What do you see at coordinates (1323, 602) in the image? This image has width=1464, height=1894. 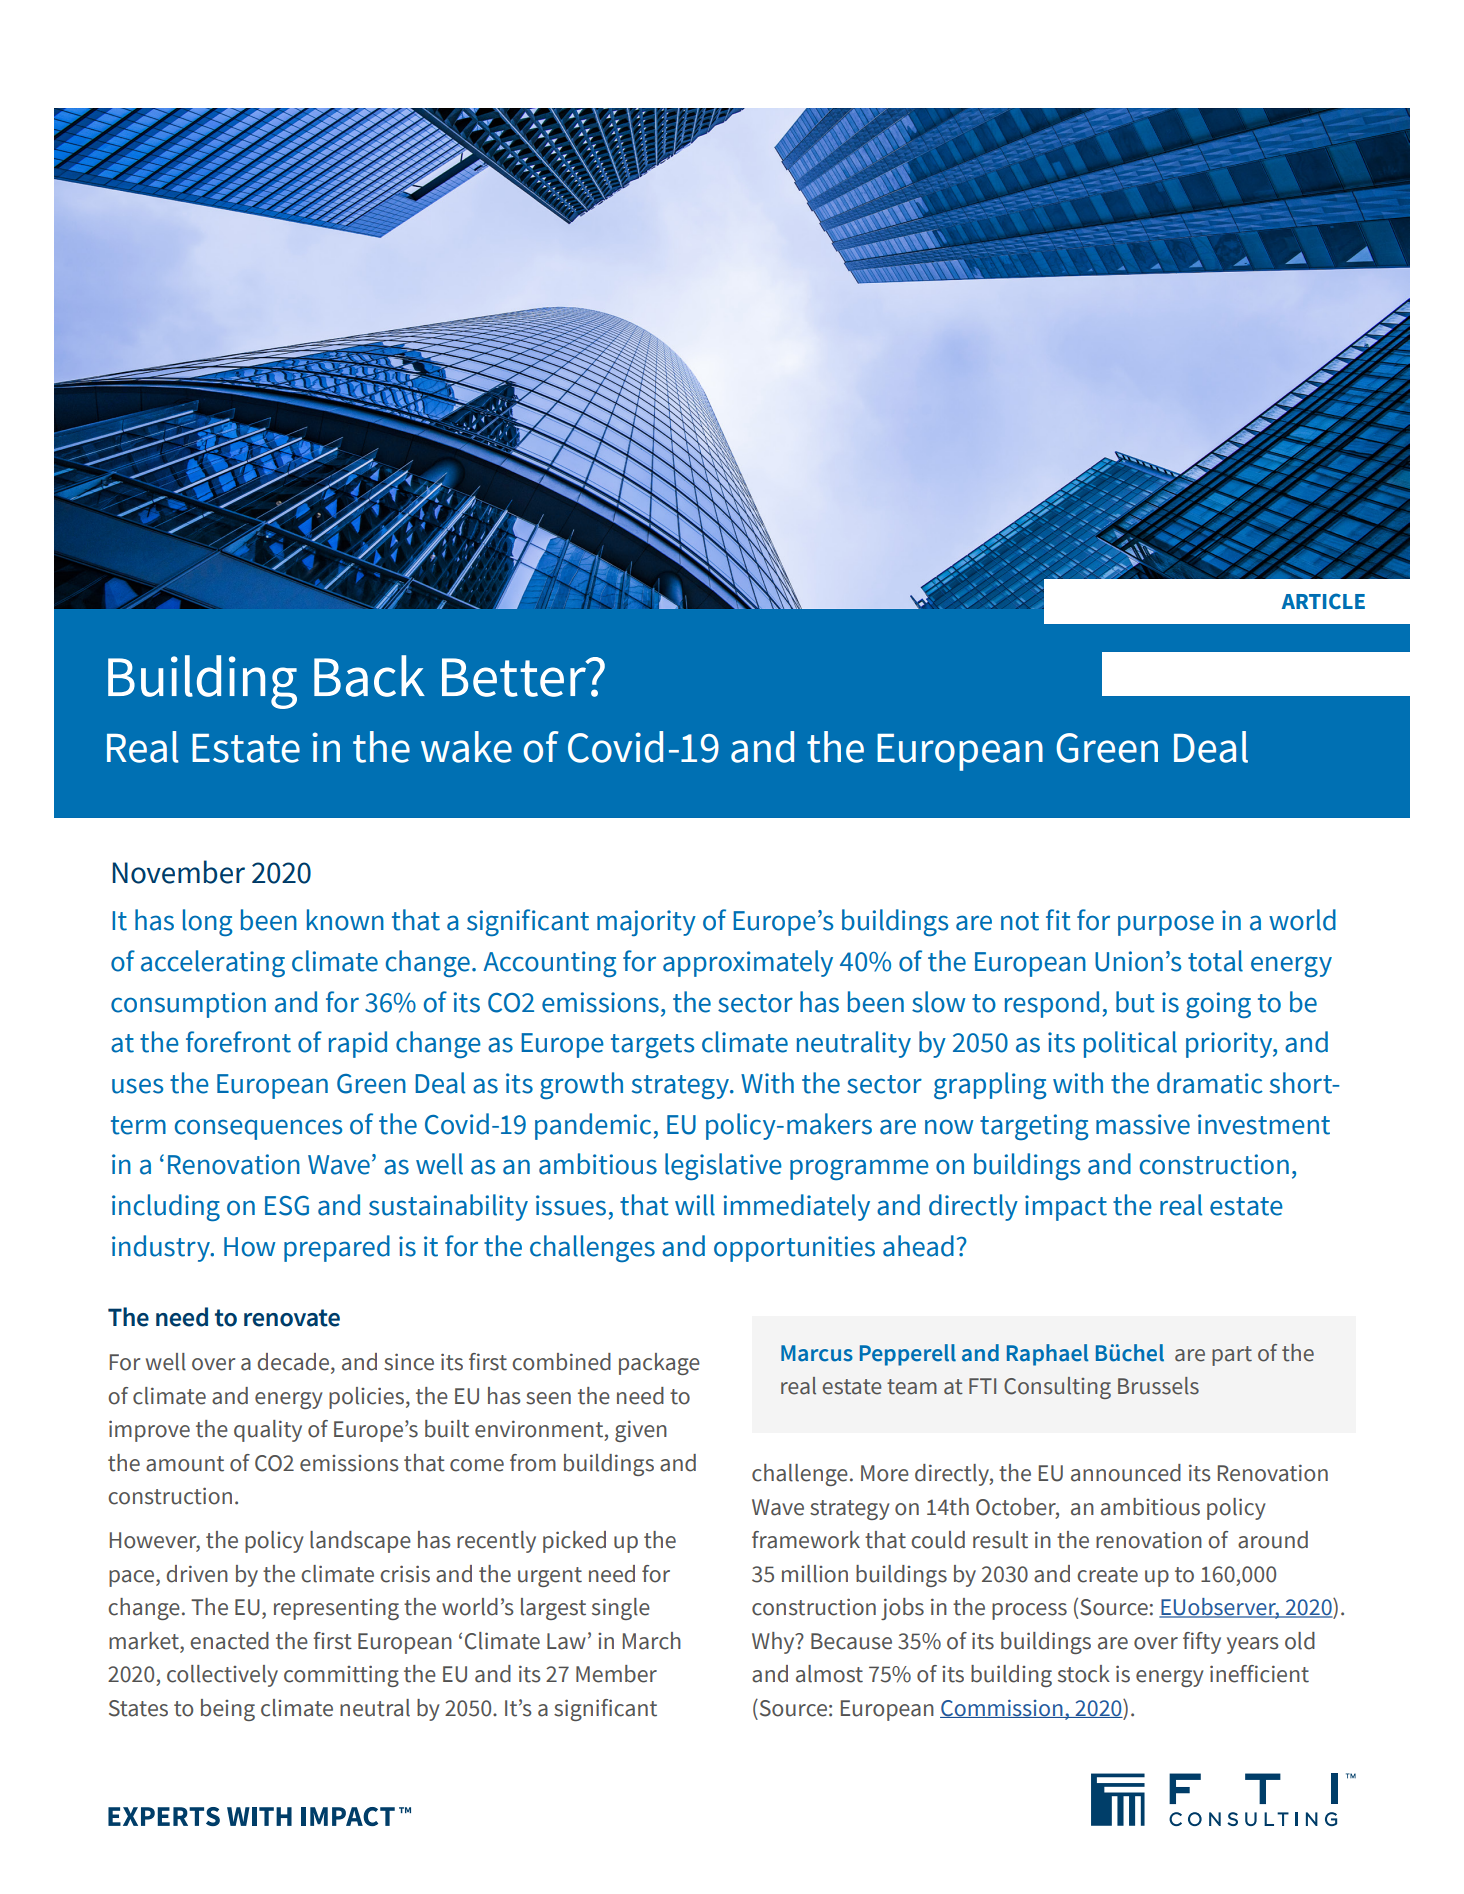 I see `ARTICLE` at bounding box center [1323, 602].
